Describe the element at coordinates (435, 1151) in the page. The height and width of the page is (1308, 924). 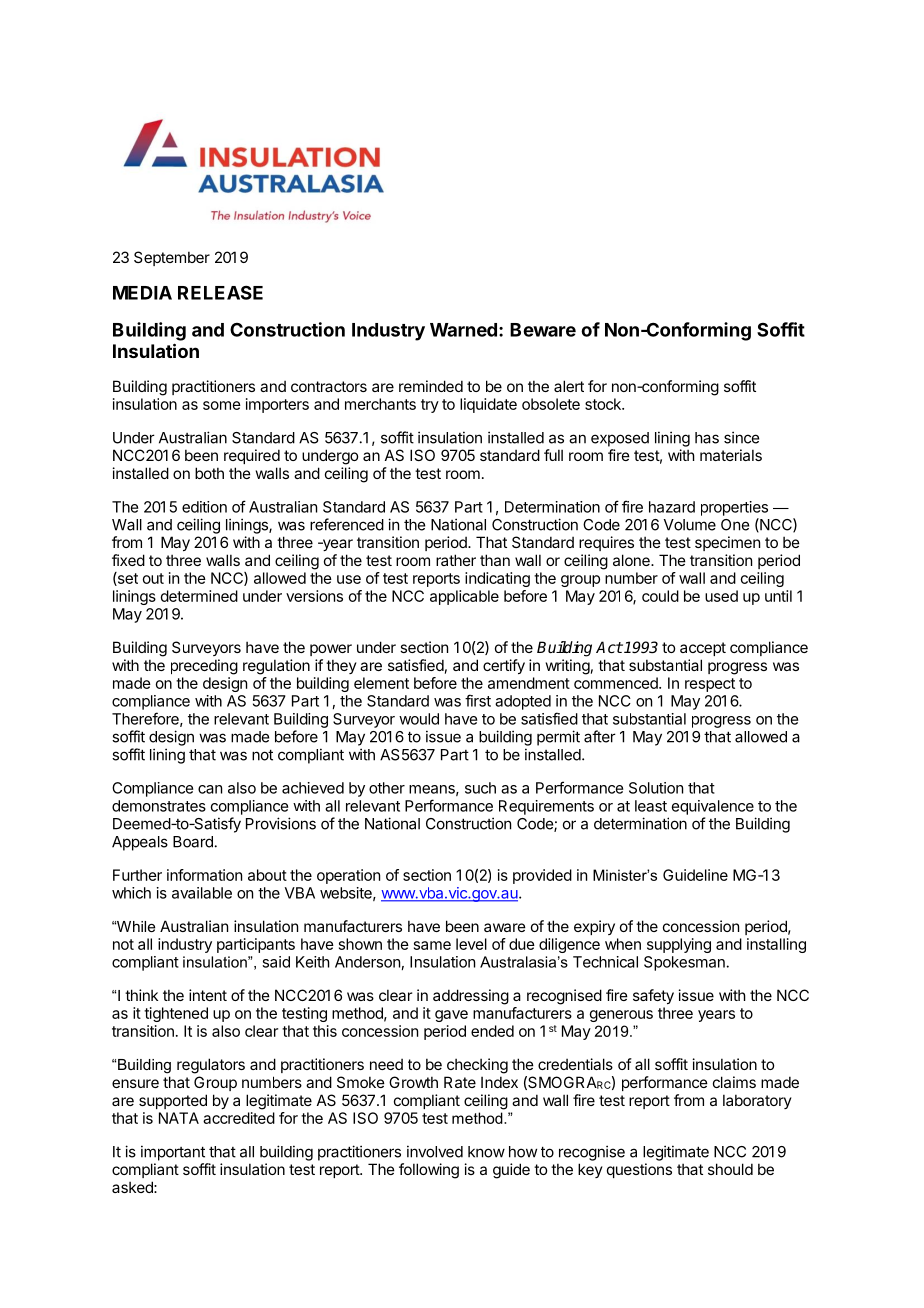
I see `involved` at that location.
